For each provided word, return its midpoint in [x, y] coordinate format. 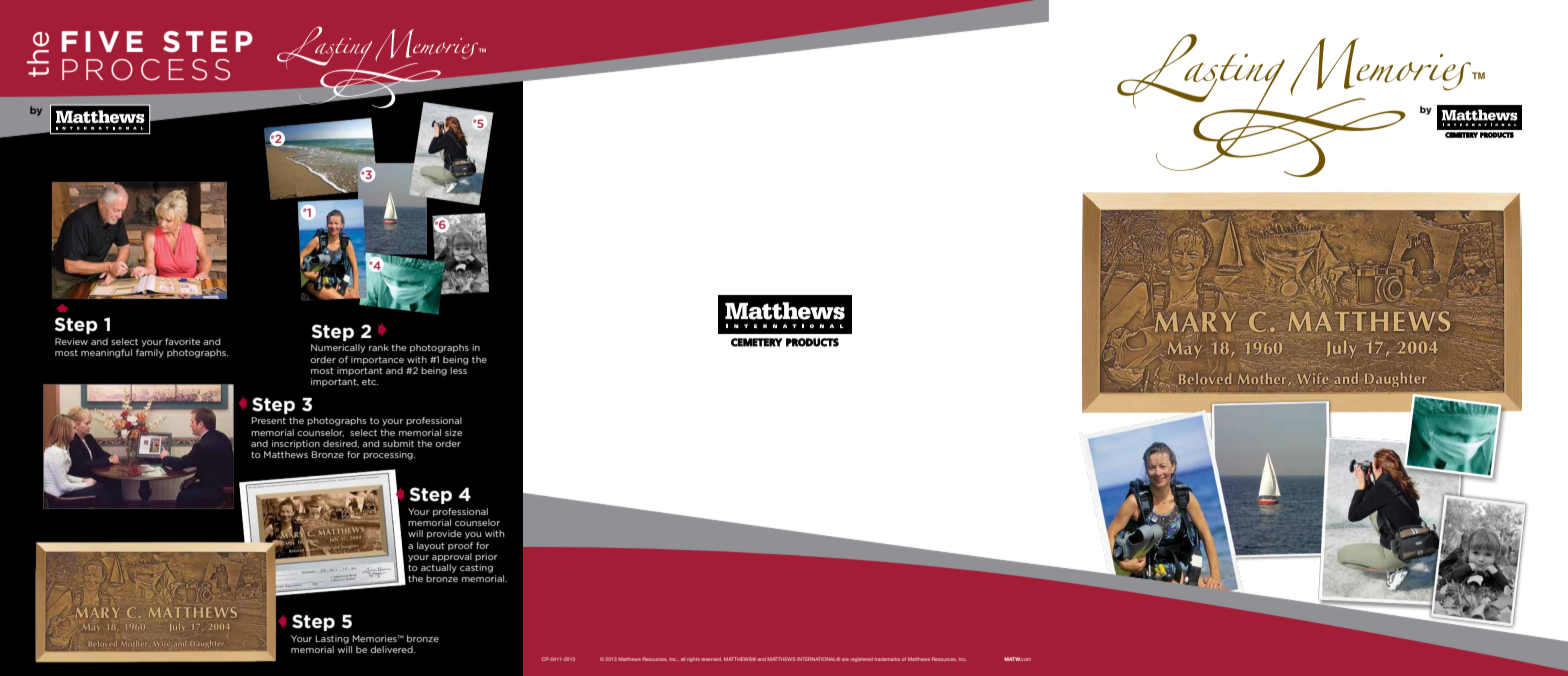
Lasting [332, 639]
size [453, 432]
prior [486, 557]
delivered [392, 649]
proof [460, 546]
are [845, 659]
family [150, 353]
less [458, 370]
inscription [296, 444]
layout [431, 546]
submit [398, 443]
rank [379, 347]
